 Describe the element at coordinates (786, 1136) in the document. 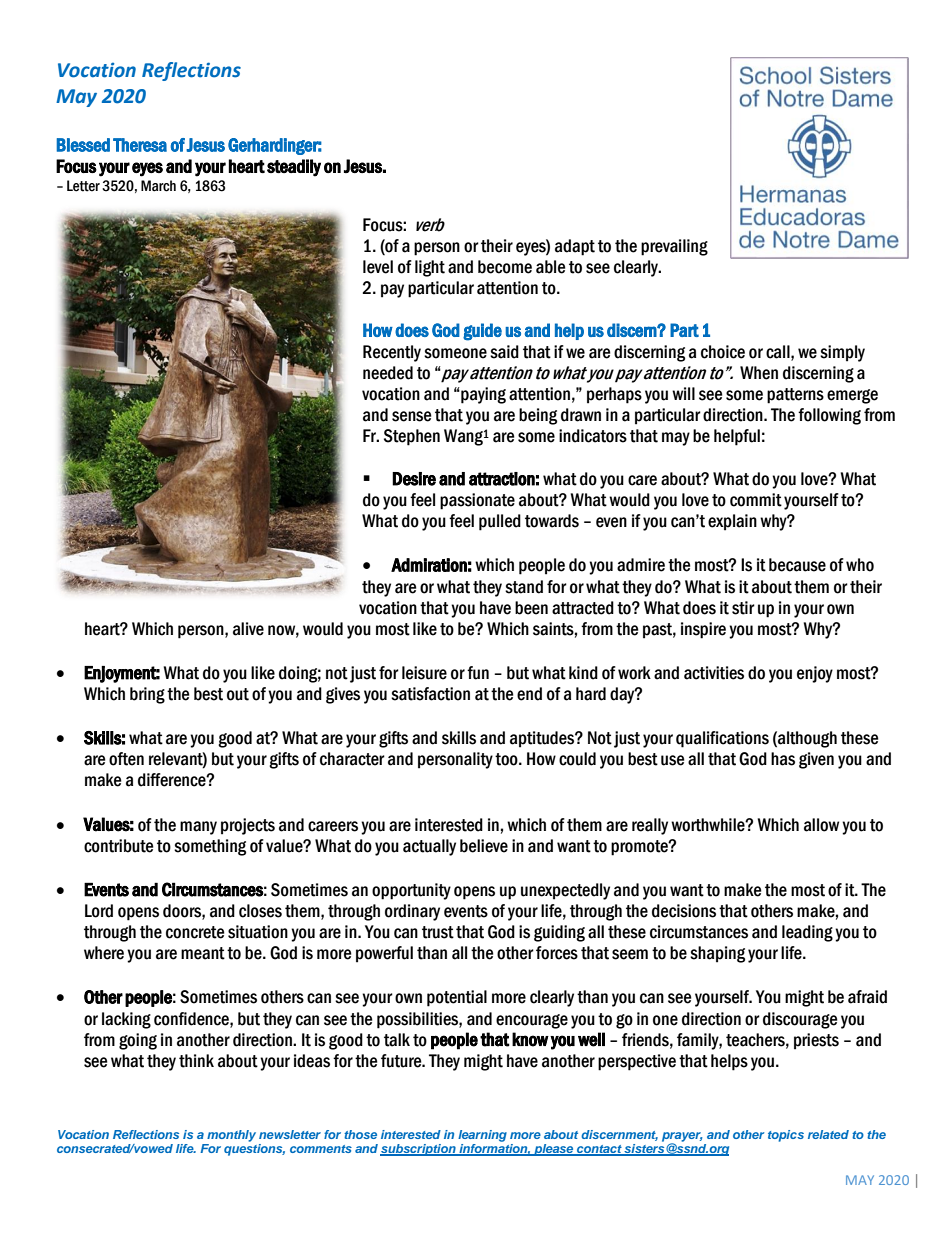

I see `topics` at that location.
